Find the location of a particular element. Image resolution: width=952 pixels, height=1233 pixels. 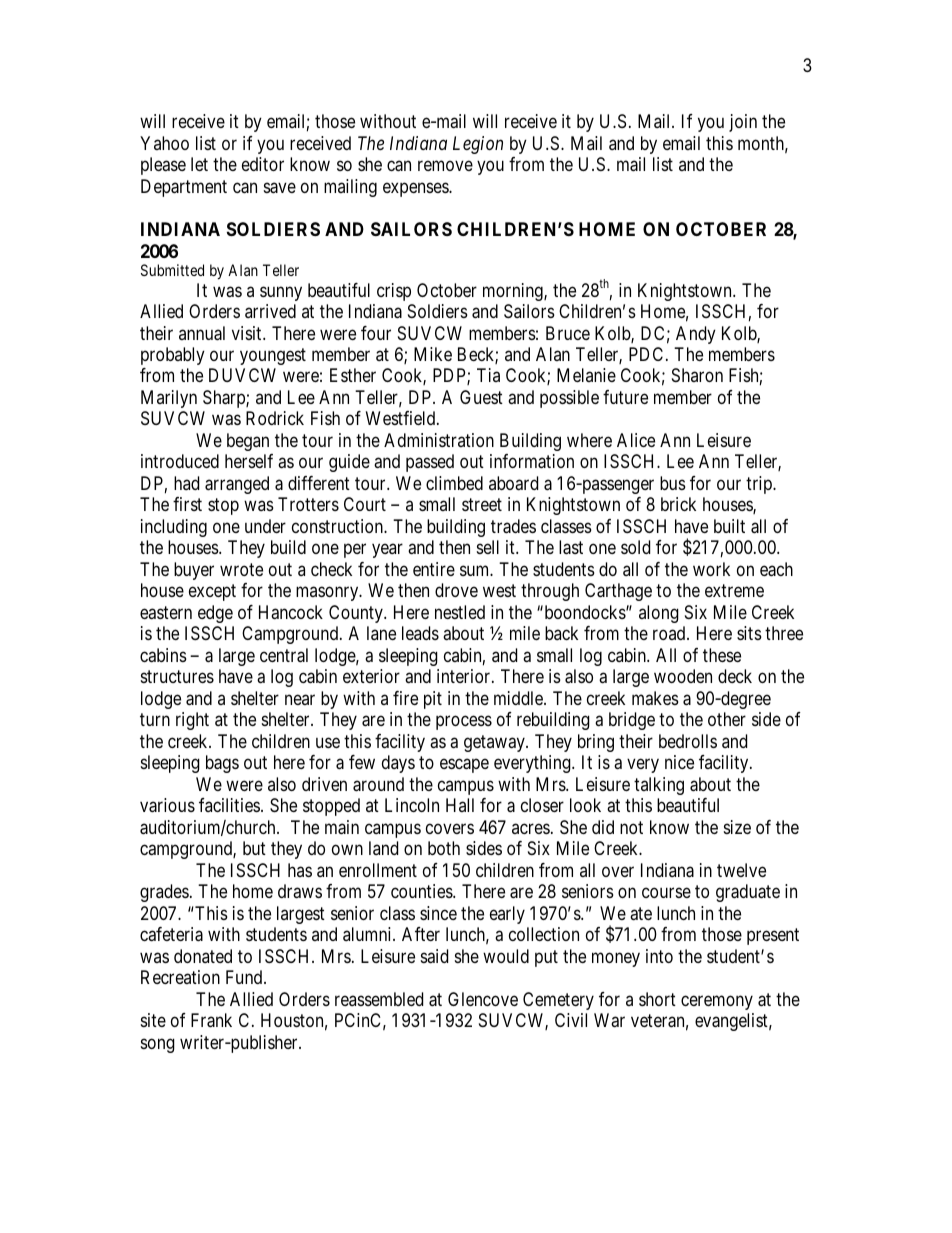

process is located at coordinates (464, 723).
